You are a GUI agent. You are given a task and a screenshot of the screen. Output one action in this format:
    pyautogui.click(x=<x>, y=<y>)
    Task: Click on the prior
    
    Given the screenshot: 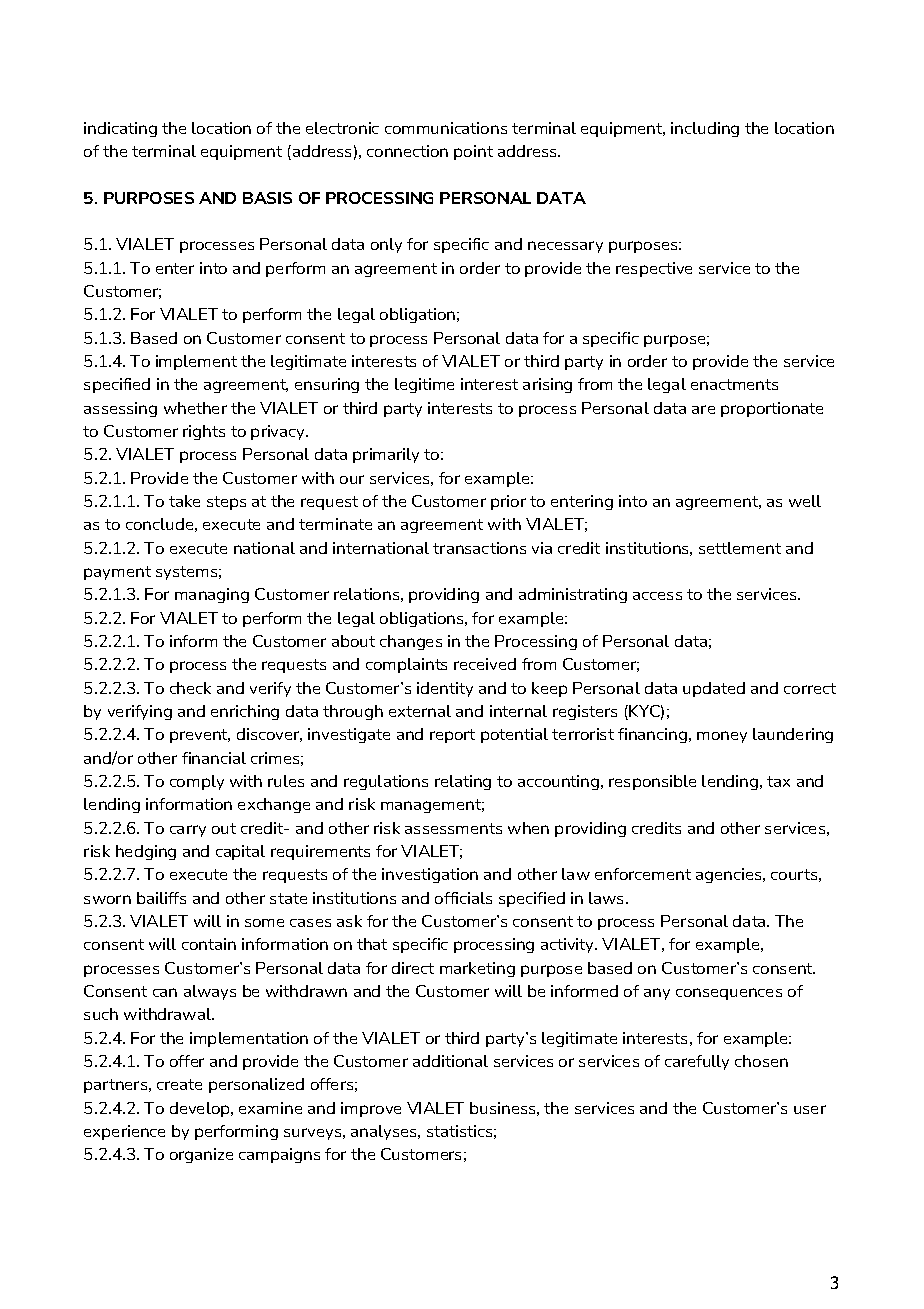 What is the action you would take?
    pyautogui.click(x=508, y=502)
